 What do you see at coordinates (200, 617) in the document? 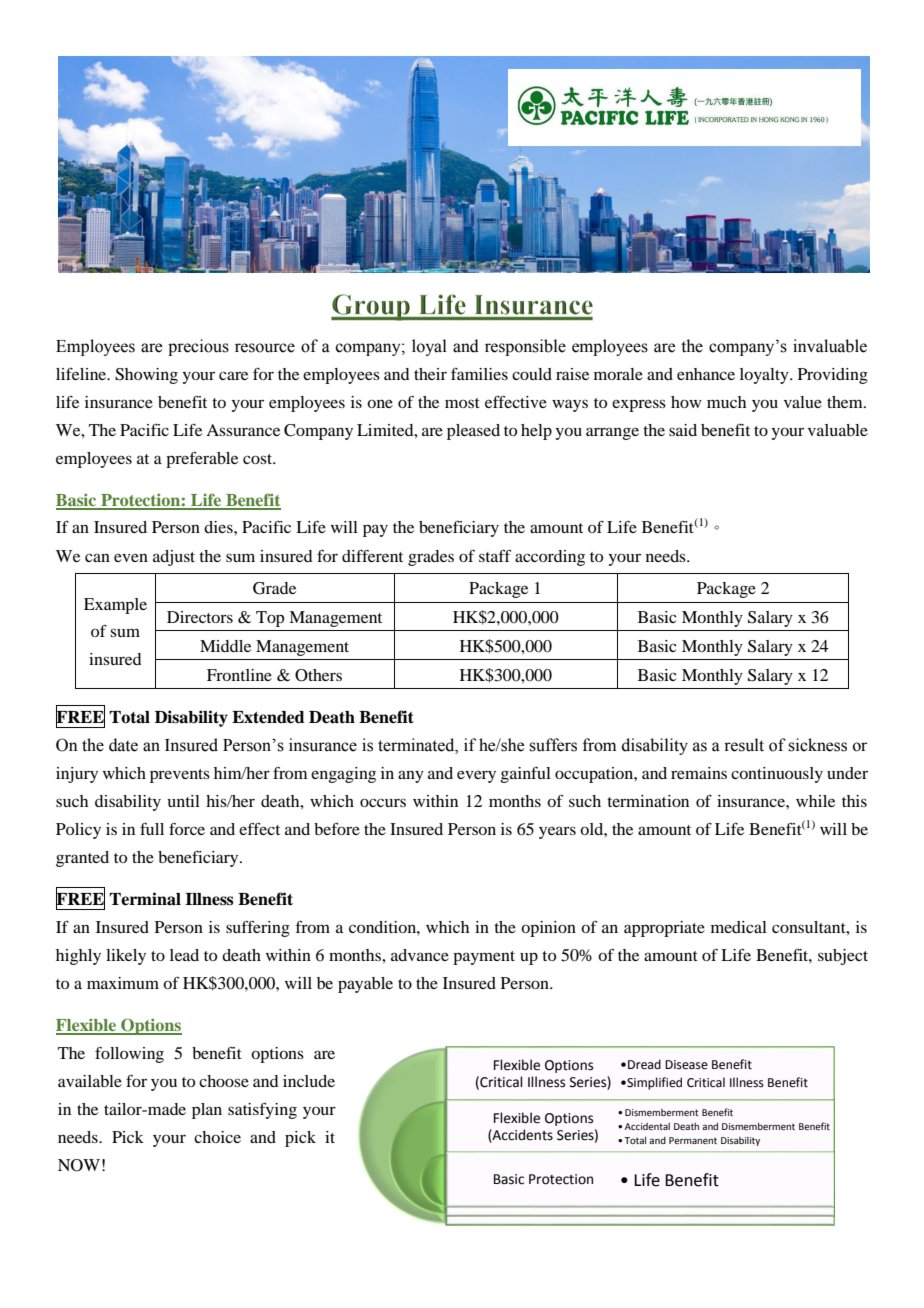
I see `Directors` at bounding box center [200, 617].
